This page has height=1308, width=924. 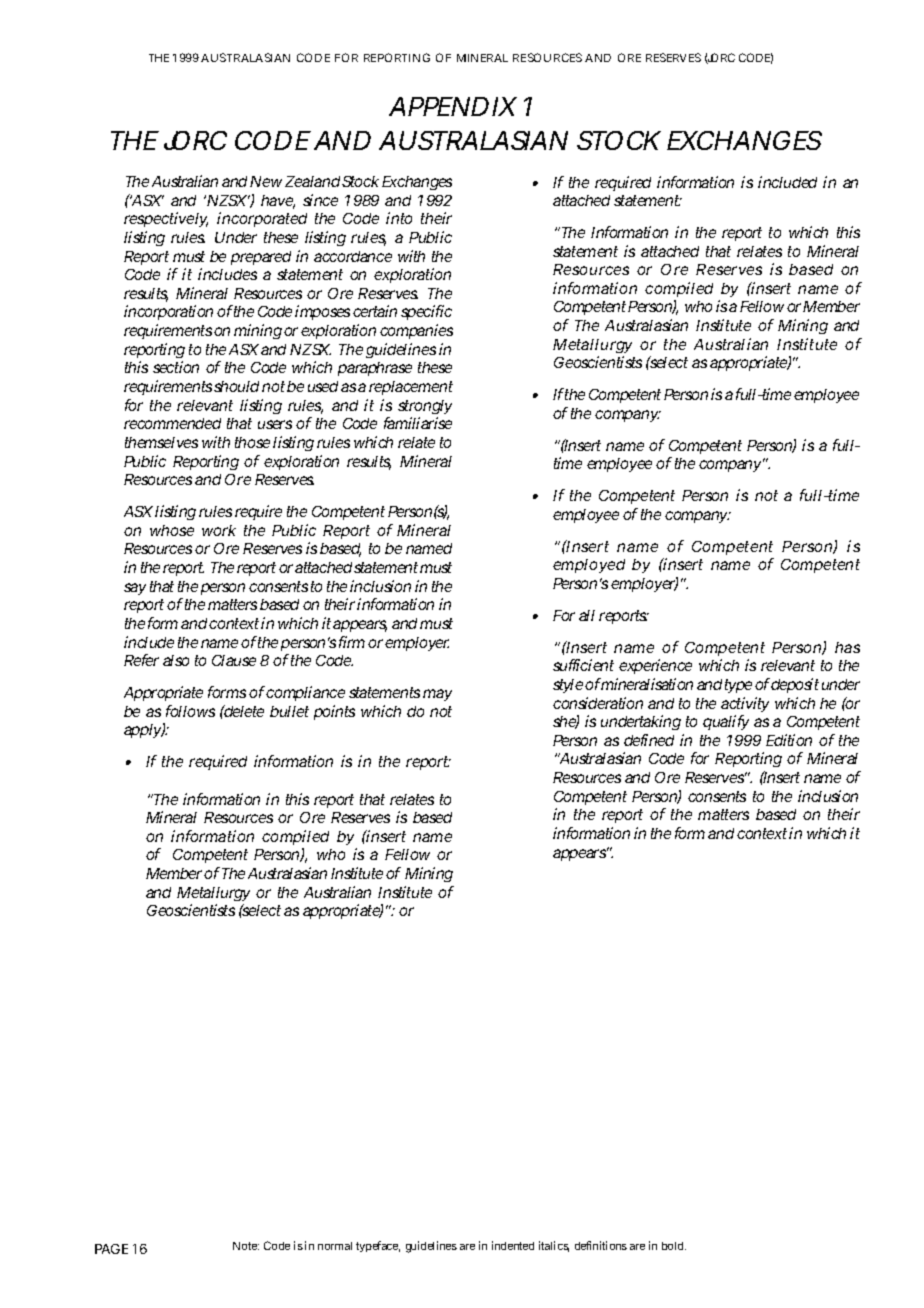 I want to click on italics, so click(x=554, y=1246).
